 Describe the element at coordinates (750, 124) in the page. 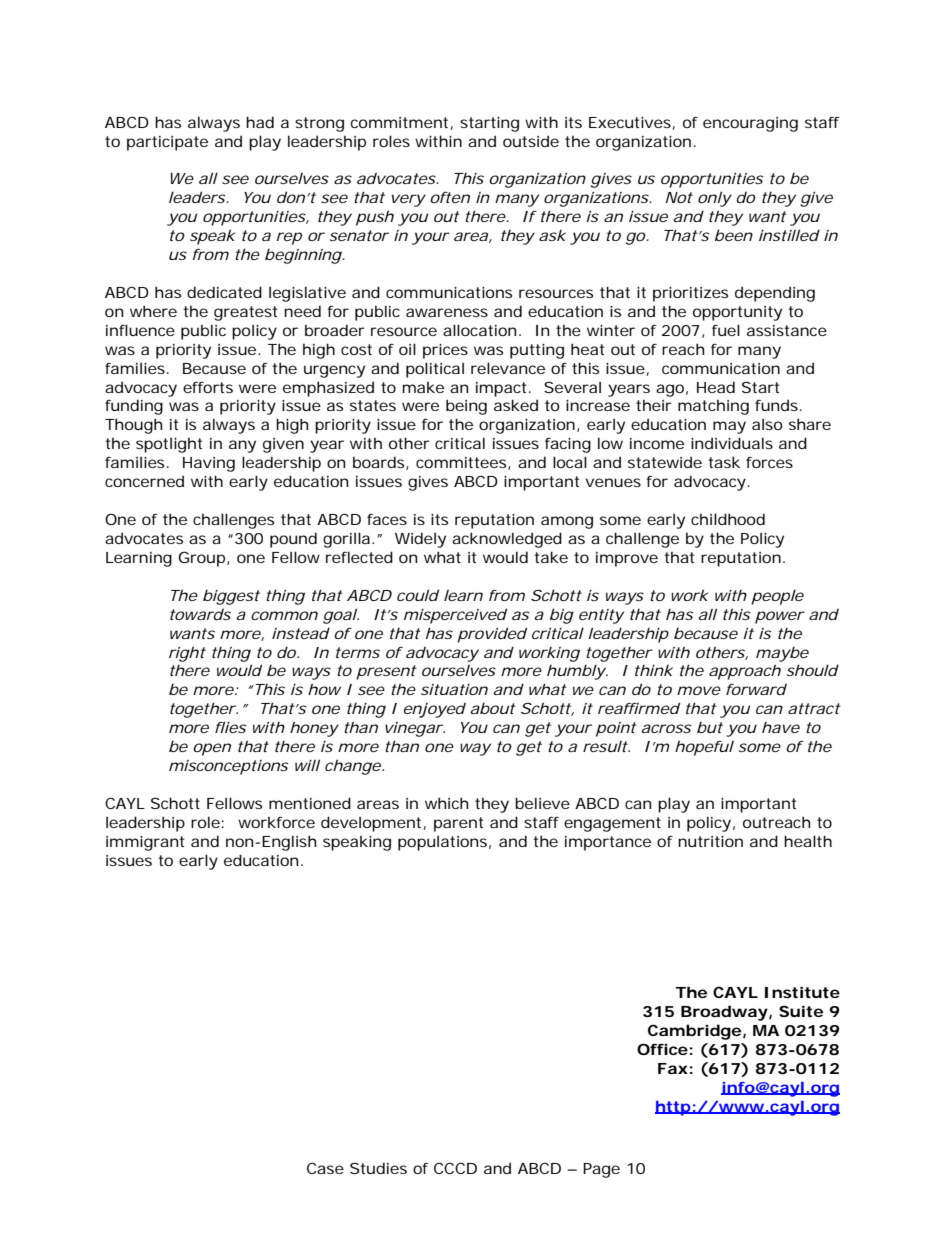

I see `encouraging` at that location.
